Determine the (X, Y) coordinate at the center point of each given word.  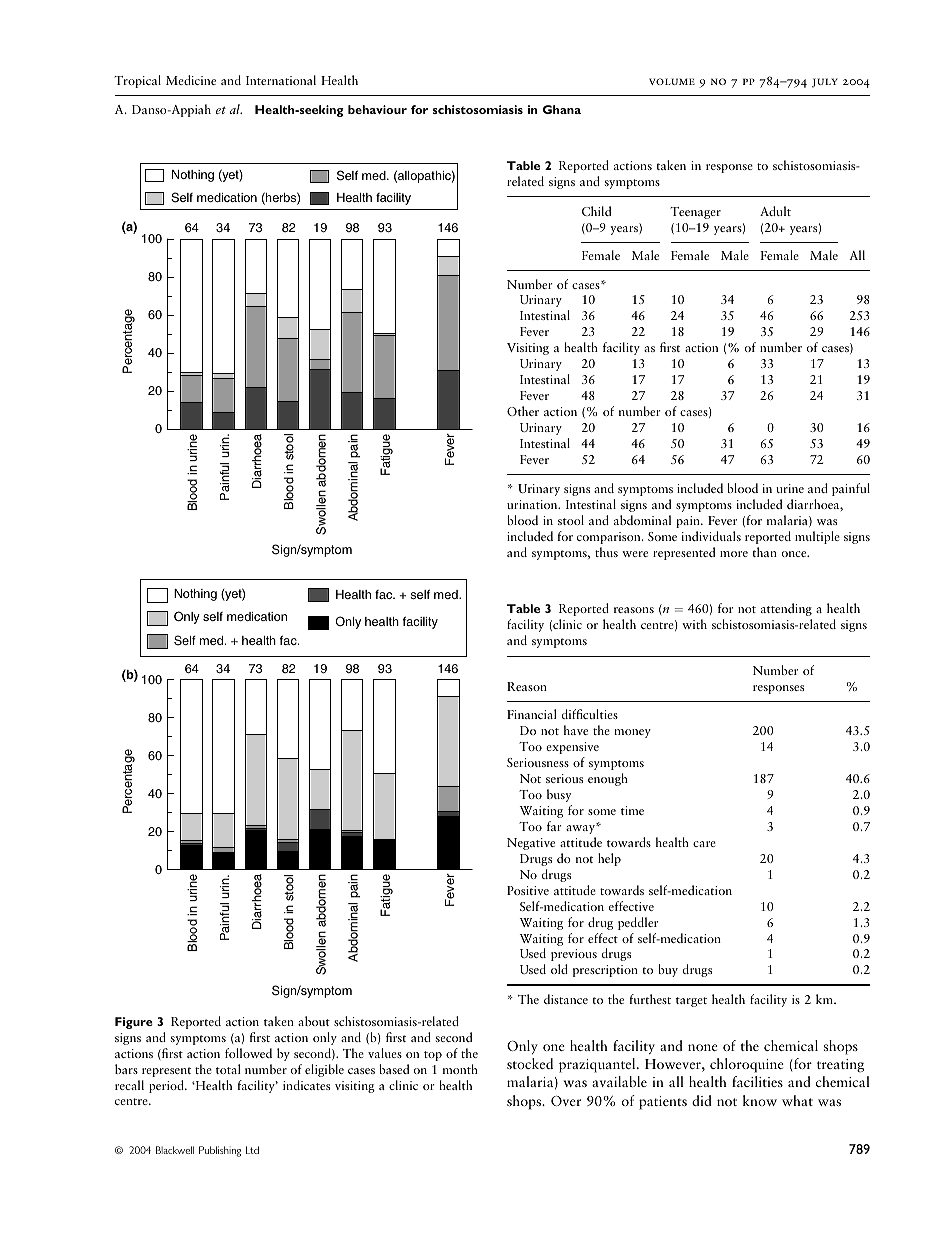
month (460, 1069)
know (760, 1100)
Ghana (562, 109)
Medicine (191, 80)
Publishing (220, 1151)
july (825, 83)
